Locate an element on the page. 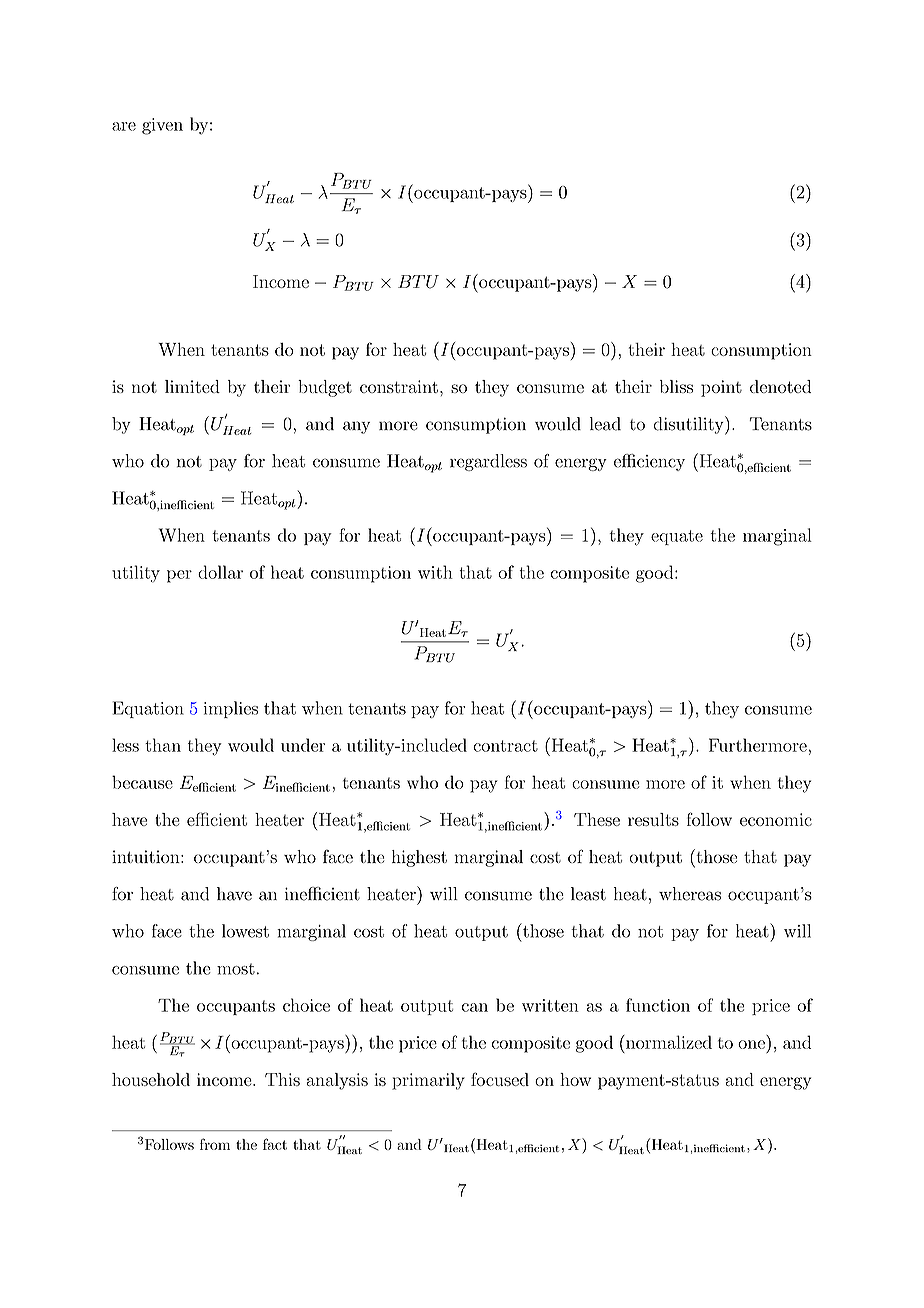  equate is located at coordinates (677, 537).
